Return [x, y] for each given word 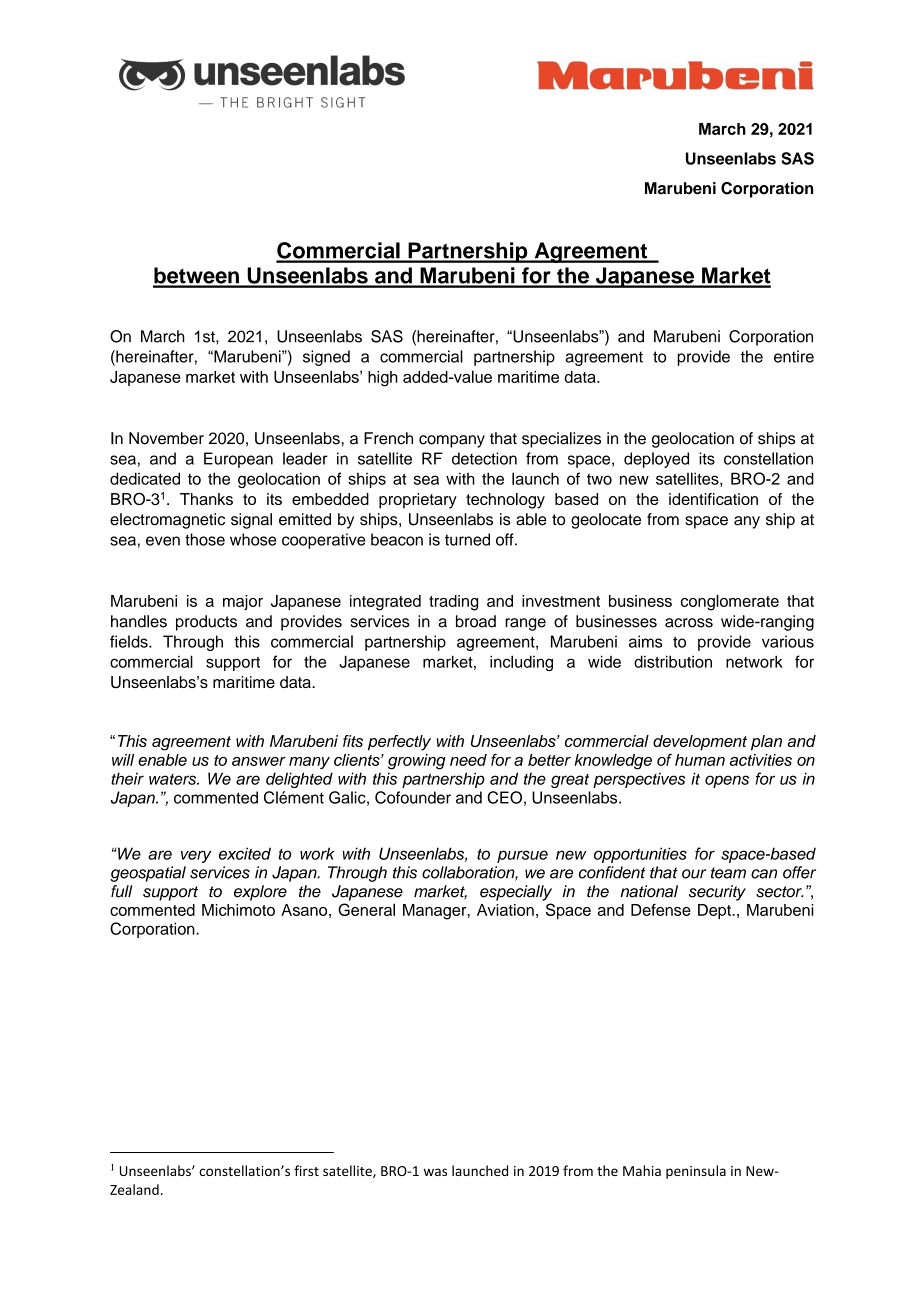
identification [713, 499]
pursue [522, 856]
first [306, 1170]
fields [130, 641]
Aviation [505, 910]
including [521, 663]
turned [467, 539]
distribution [673, 661]
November [166, 438]
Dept [715, 911]
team [728, 873]
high [383, 379]
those [205, 539]
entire [794, 356]
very [196, 856]
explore [260, 893]
